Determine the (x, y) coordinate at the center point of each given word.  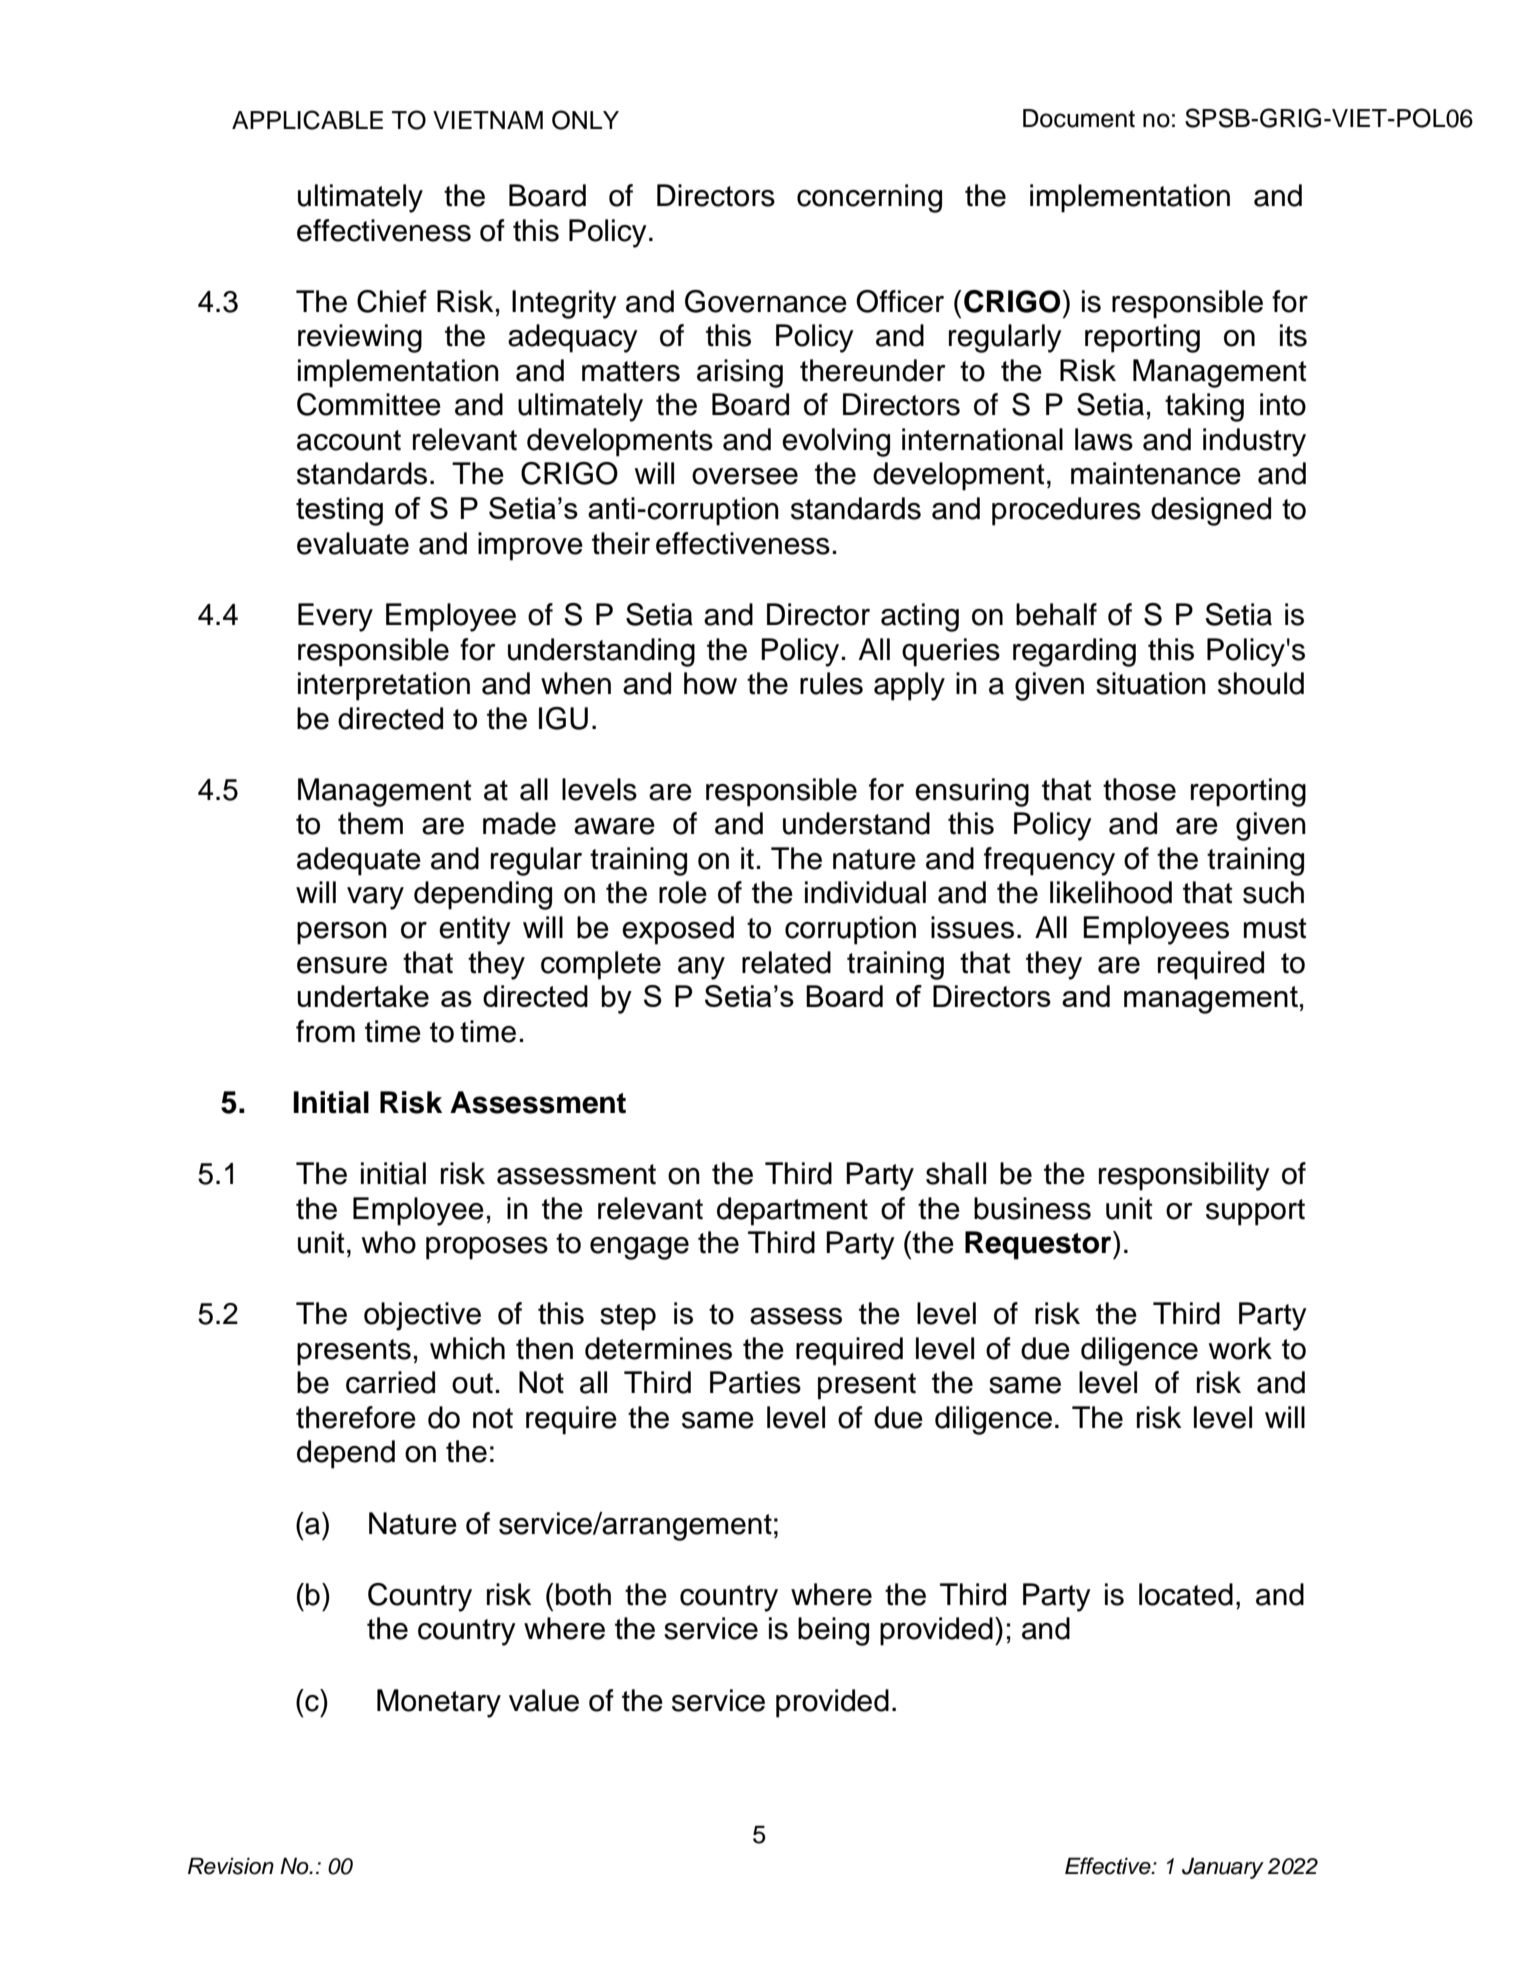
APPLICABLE (307, 120)
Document (1079, 118)
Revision (231, 1866)
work (1240, 1348)
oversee (745, 476)
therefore (356, 1417)
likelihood (1111, 892)
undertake (363, 996)
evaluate (353, 543)
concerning (869, 198)
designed (1211, 511)
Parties (755, 1382)
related (786, 962)
